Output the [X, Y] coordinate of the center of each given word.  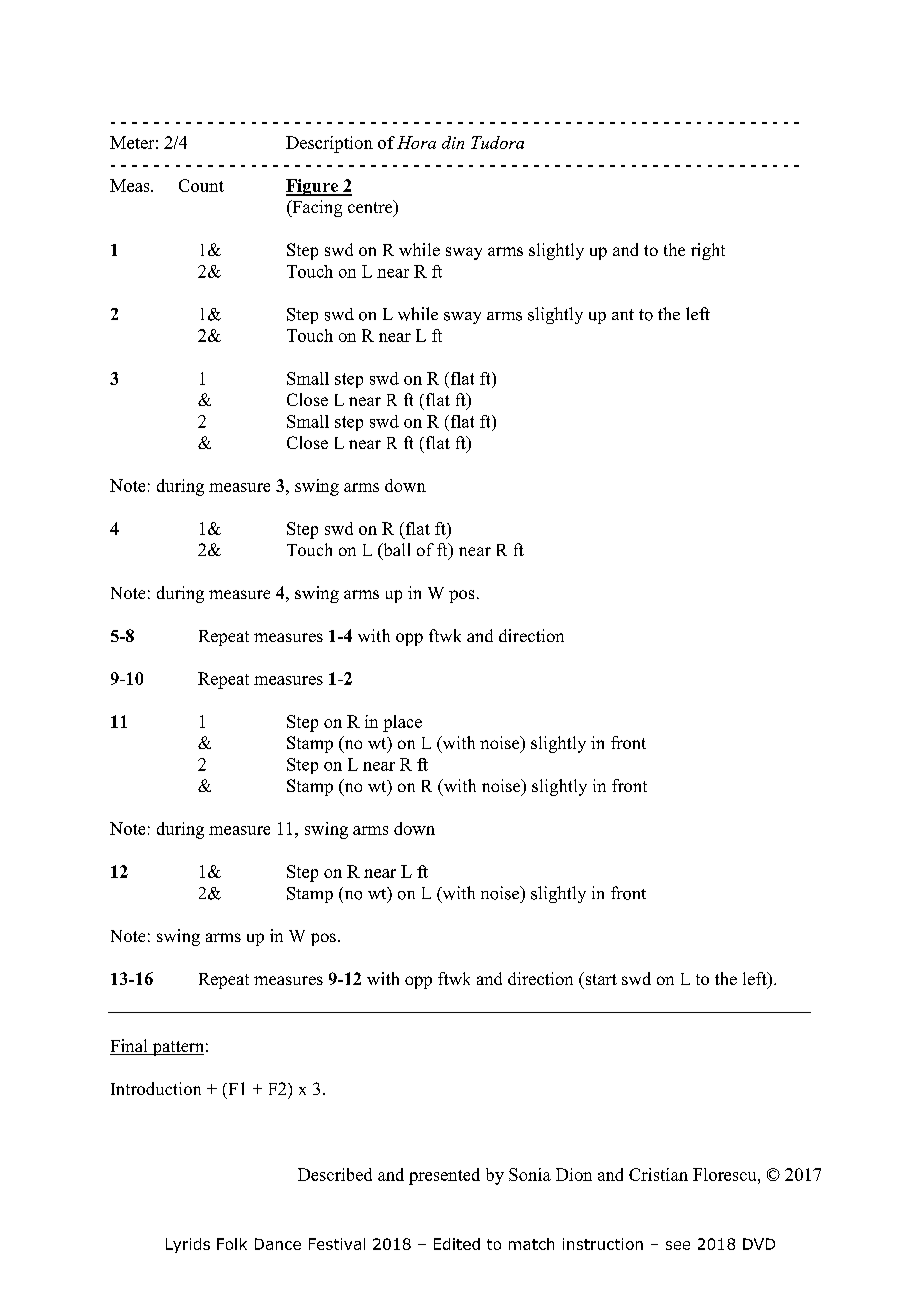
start [600, 978]
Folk [232, 1244]
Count [201, 185]
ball [395, 551]
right [708, 251]
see [678, 1245]
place [402, 723]
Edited [457, 1244]
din [453, 142]
